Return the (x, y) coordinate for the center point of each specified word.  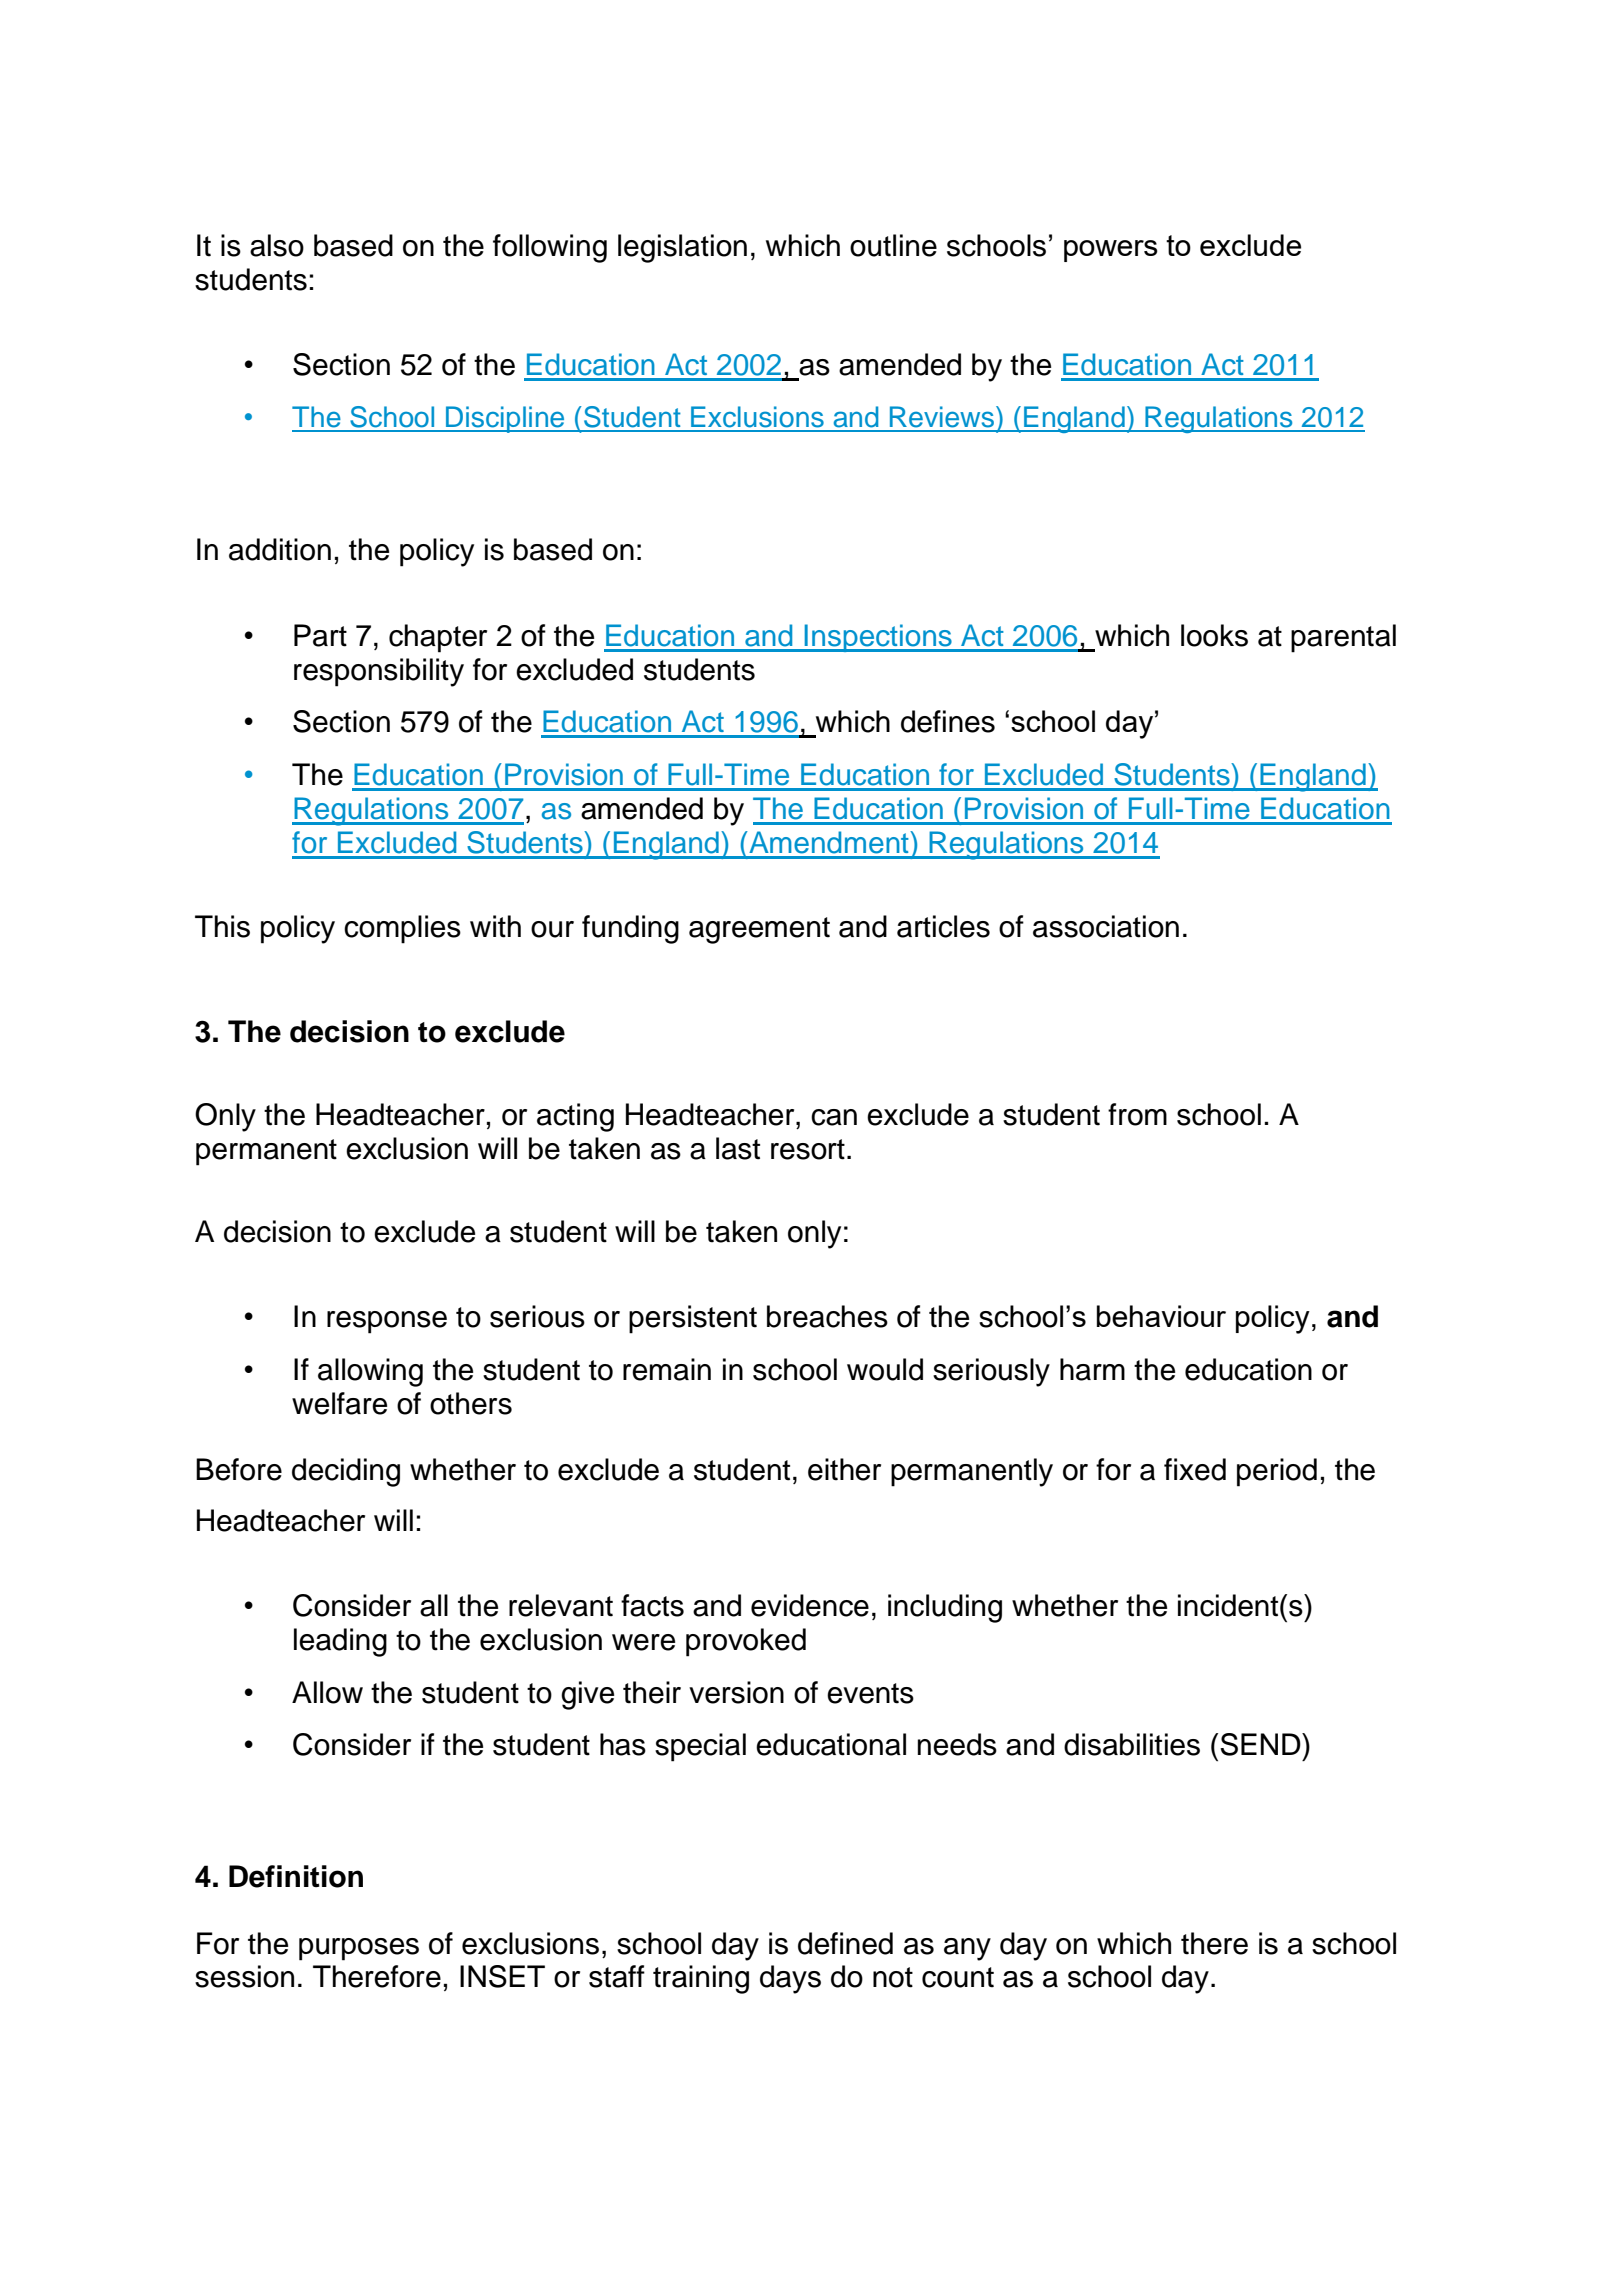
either (844, 1469)
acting (575, 1117)
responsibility (379, 672)
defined (845, 1943)
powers (1111, 251)
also (277, 245)
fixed (1195, 1469)
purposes (359, 1949)
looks (1214, 635)
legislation (682, 248)
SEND (1261, 1744)
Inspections (878, 638)
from (1137, 1114)
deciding (346, 1472)
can (834, 1117)
